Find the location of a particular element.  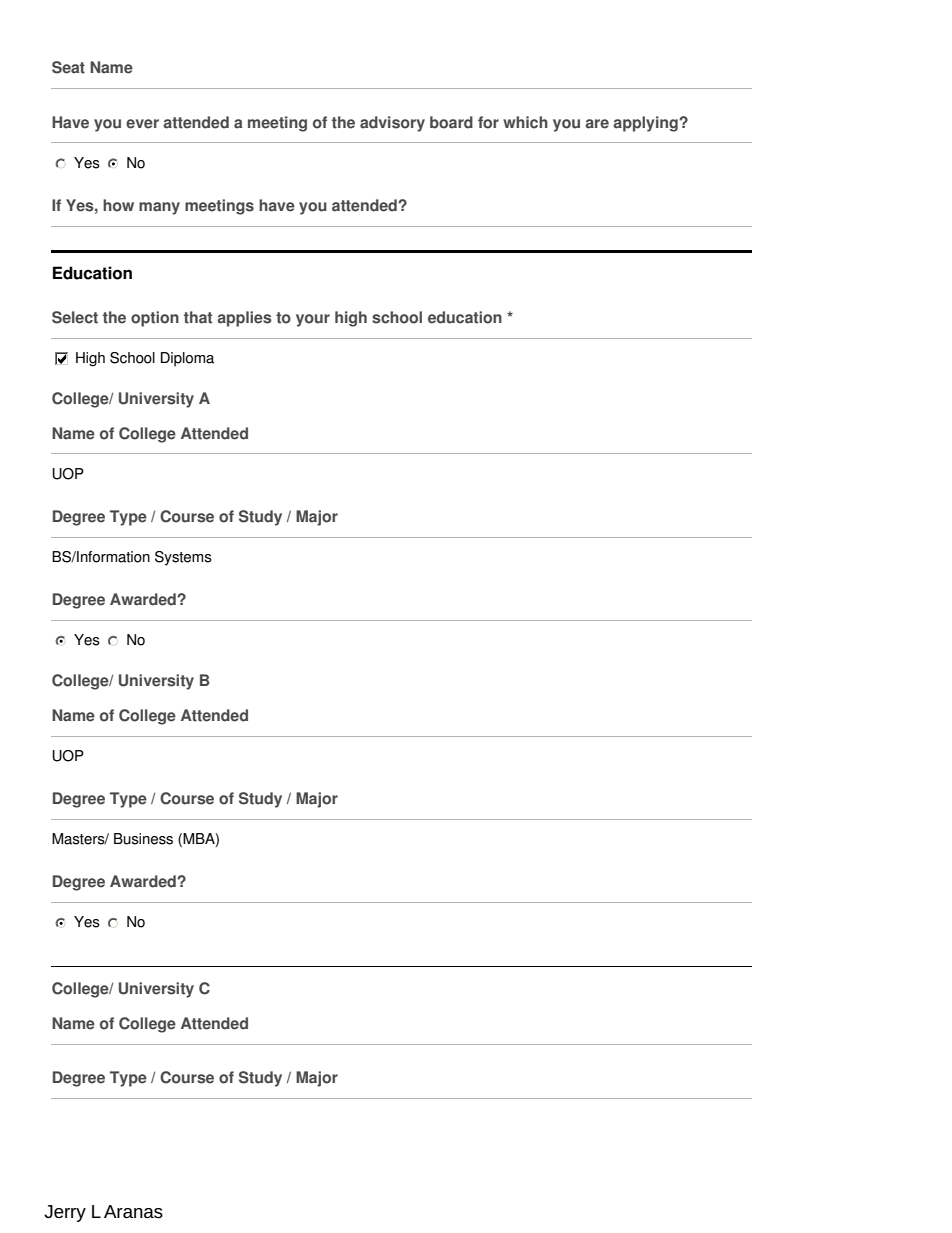

ever is located at coordinates (142, 124).
